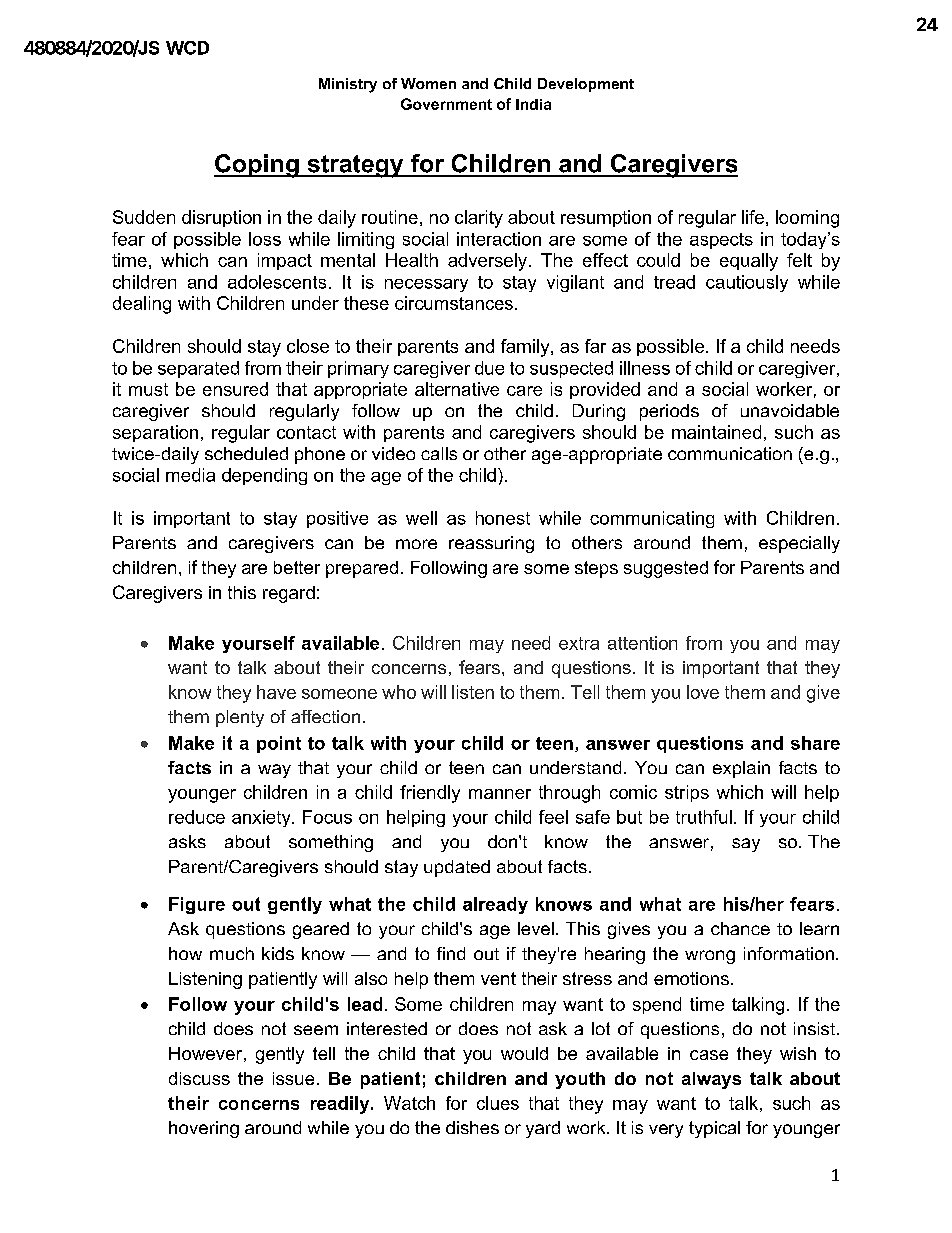 The width and height of the screenshot is (952, 1233). Describe the element at coordinates (446, 104) in the screenshot. I see `Government` at that location.
